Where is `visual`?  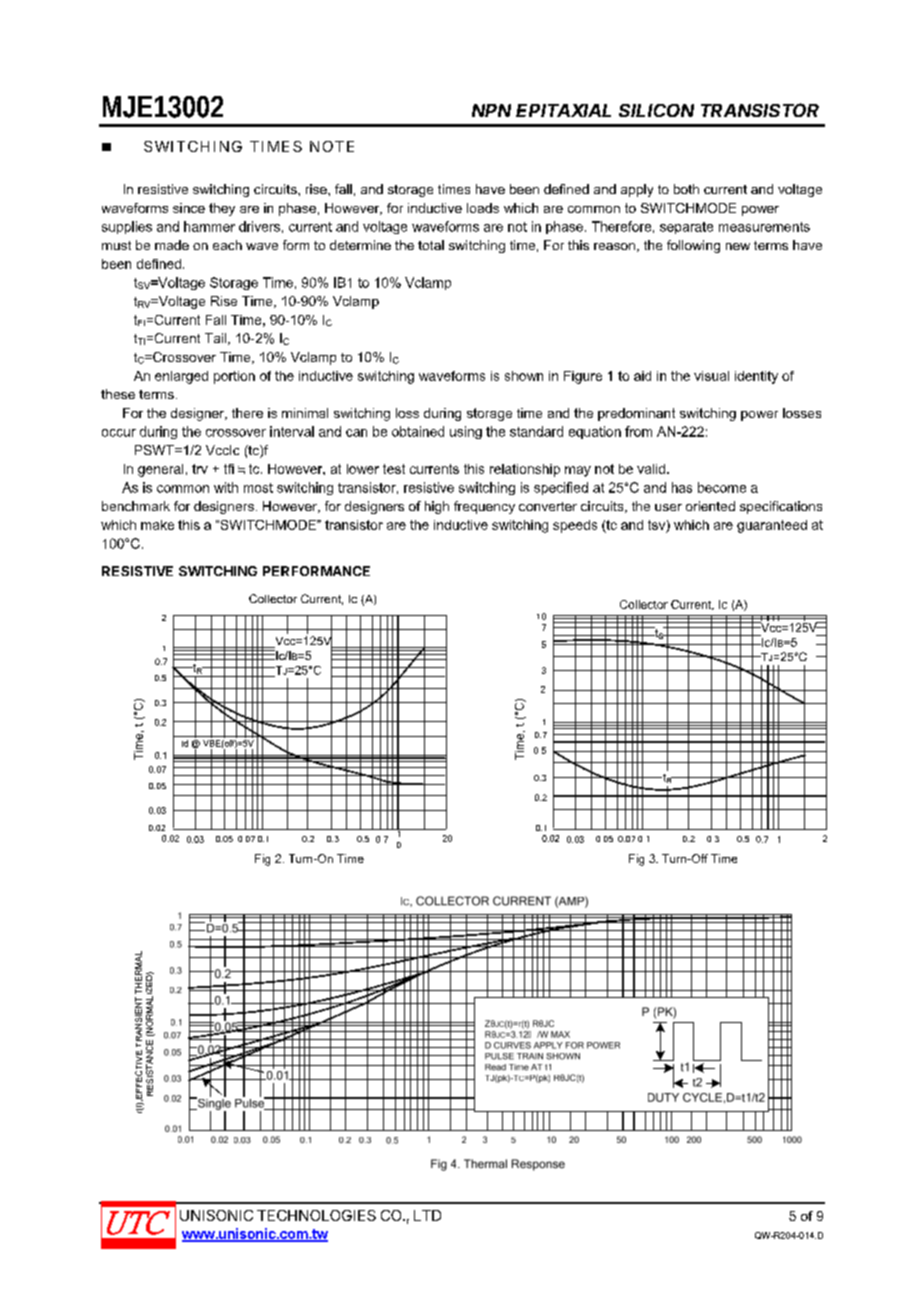
visual is located at coordinates (711, 376).
